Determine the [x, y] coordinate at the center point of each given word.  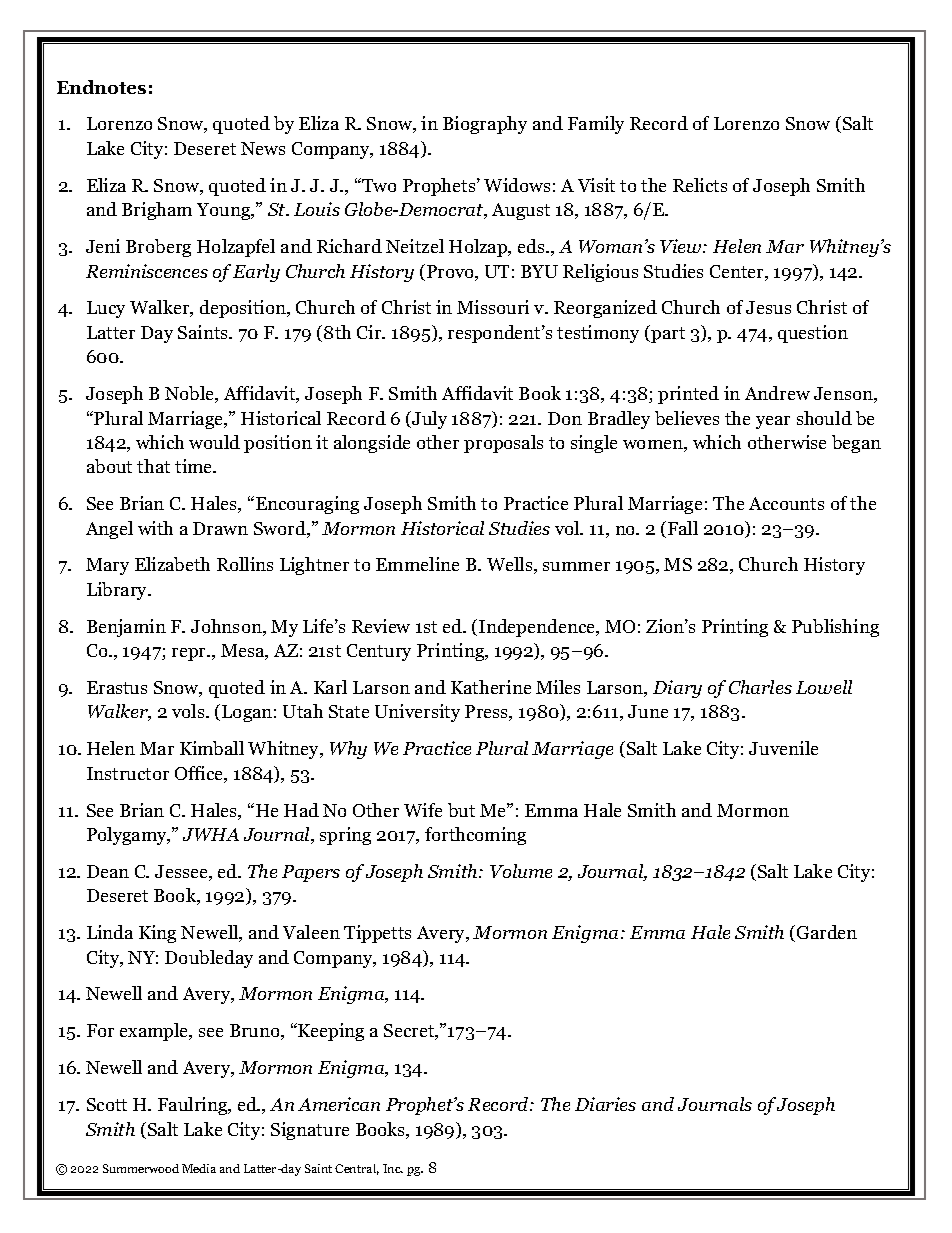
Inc [393, 1168]
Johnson [227, 627]
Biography [485, 125]
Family [596, 125]
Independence [538, 628]
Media [199, 1168]
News [263, 148]
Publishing [835, 628]
